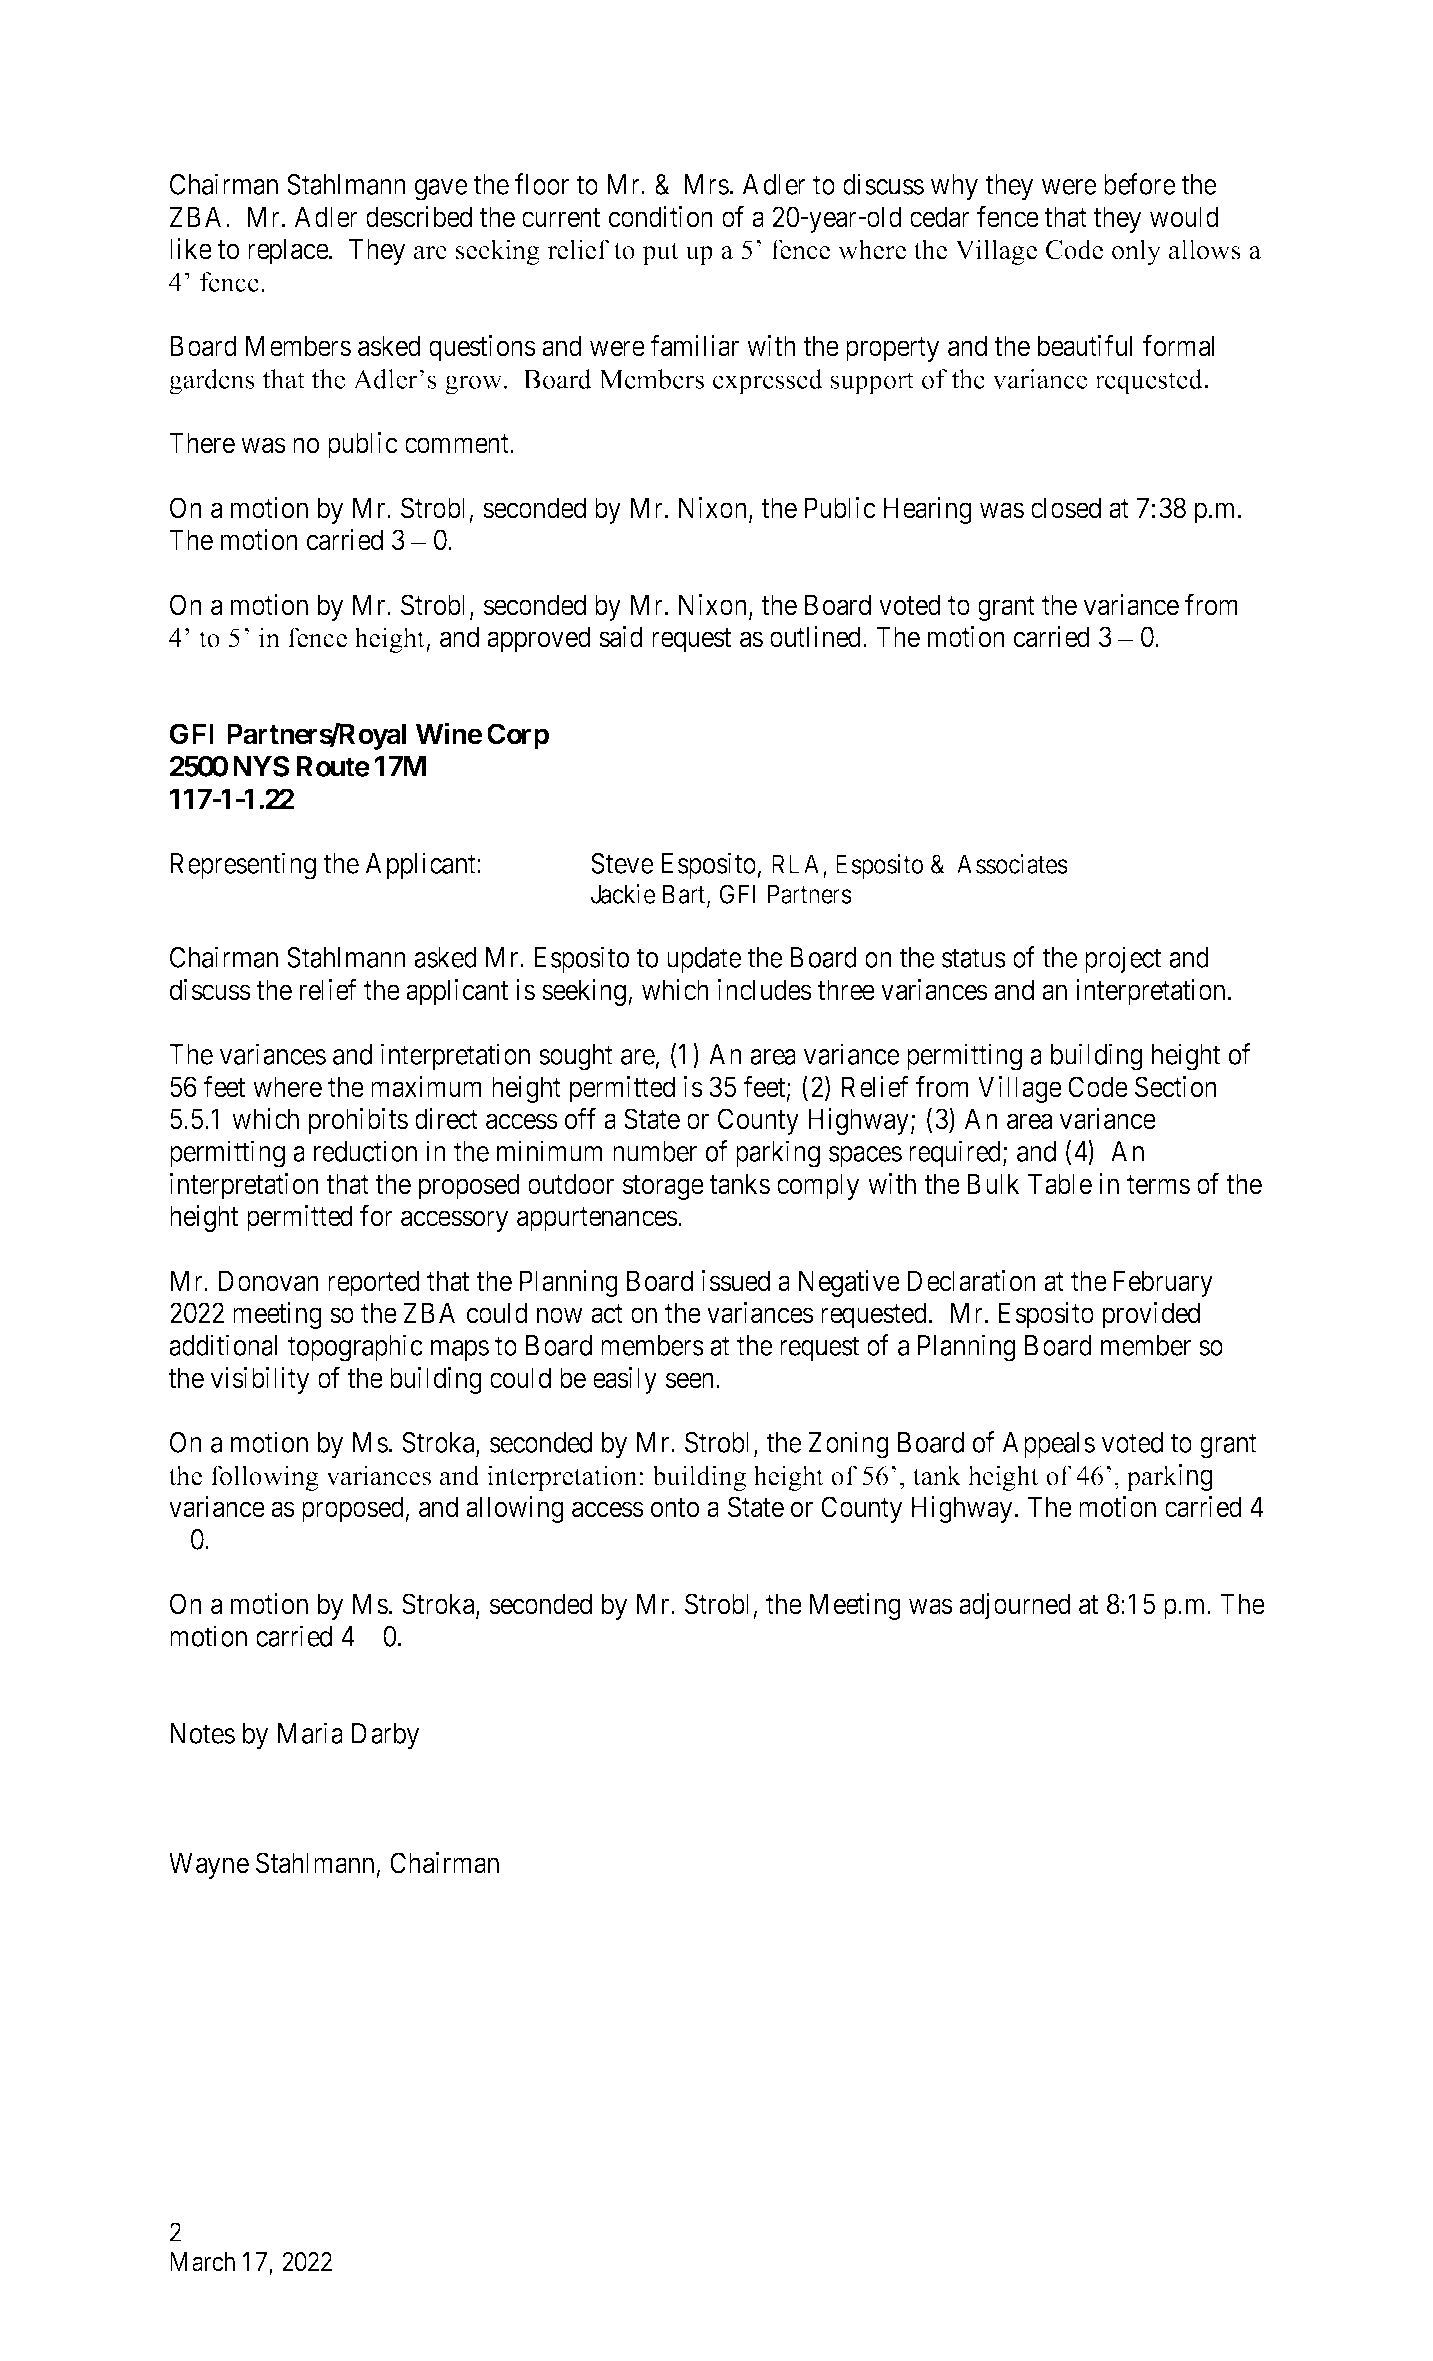  What do you see at coordinates (1136, 252) in the page?
I see `only` at bounding box center [1136, 252].
